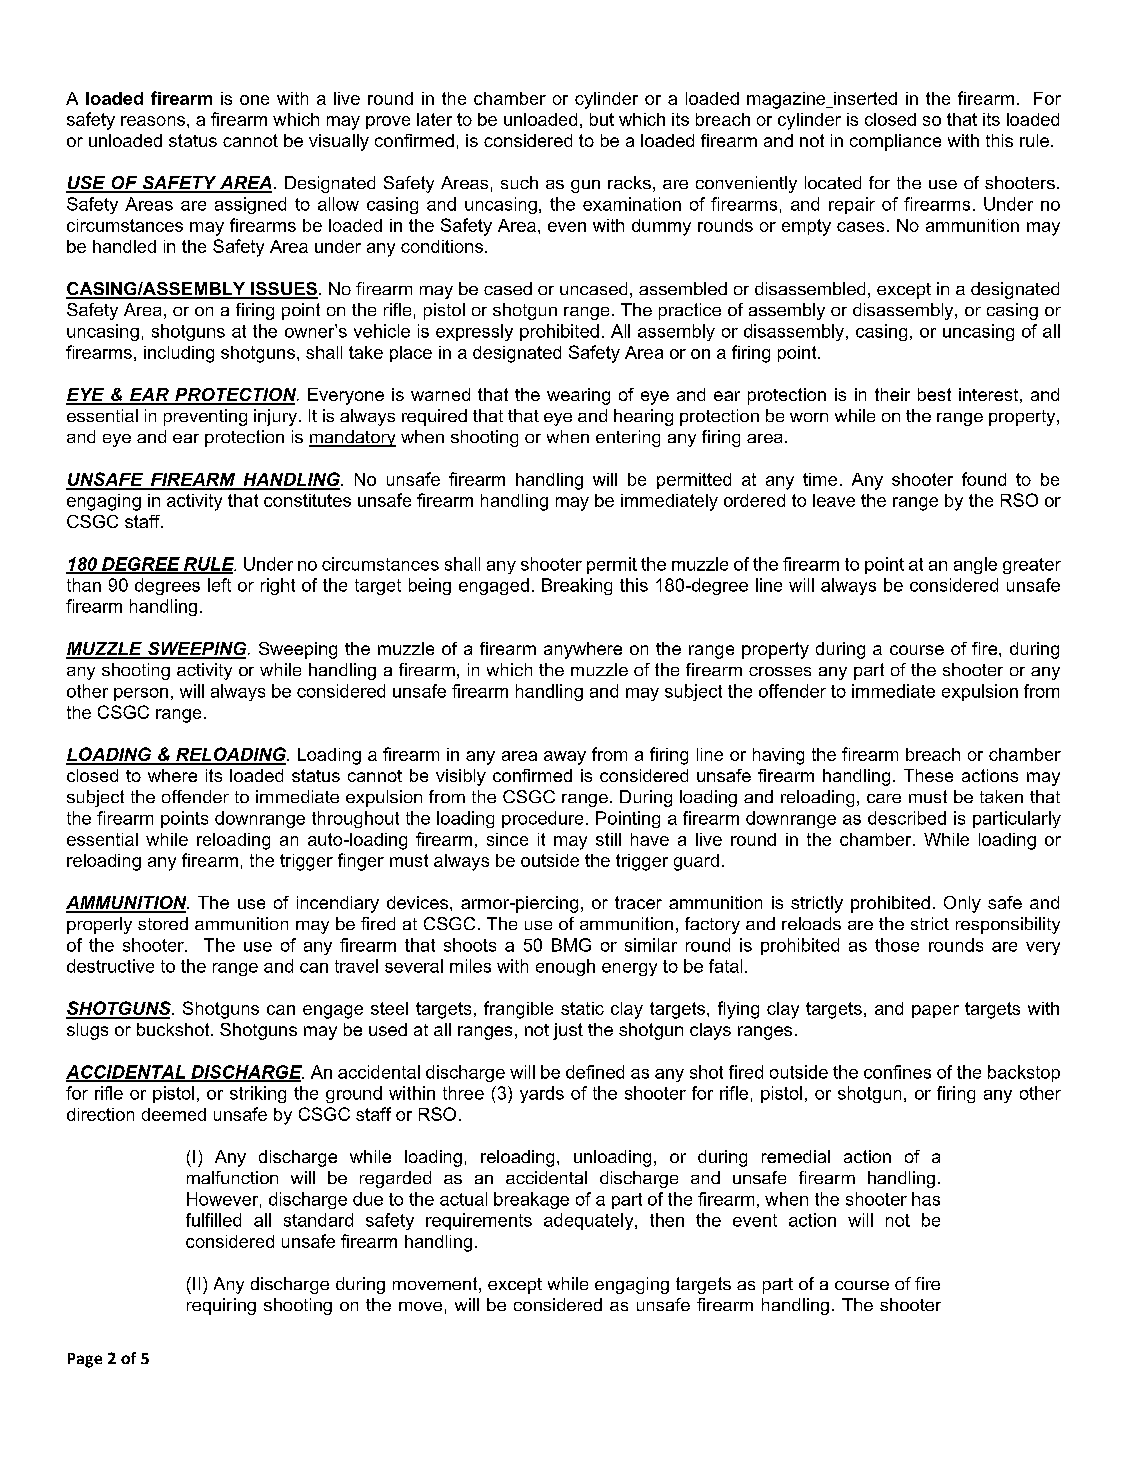 Image resolution: width=1127 pixels, height=1458 pixels. I want to click on has, so click(926, 1199).
